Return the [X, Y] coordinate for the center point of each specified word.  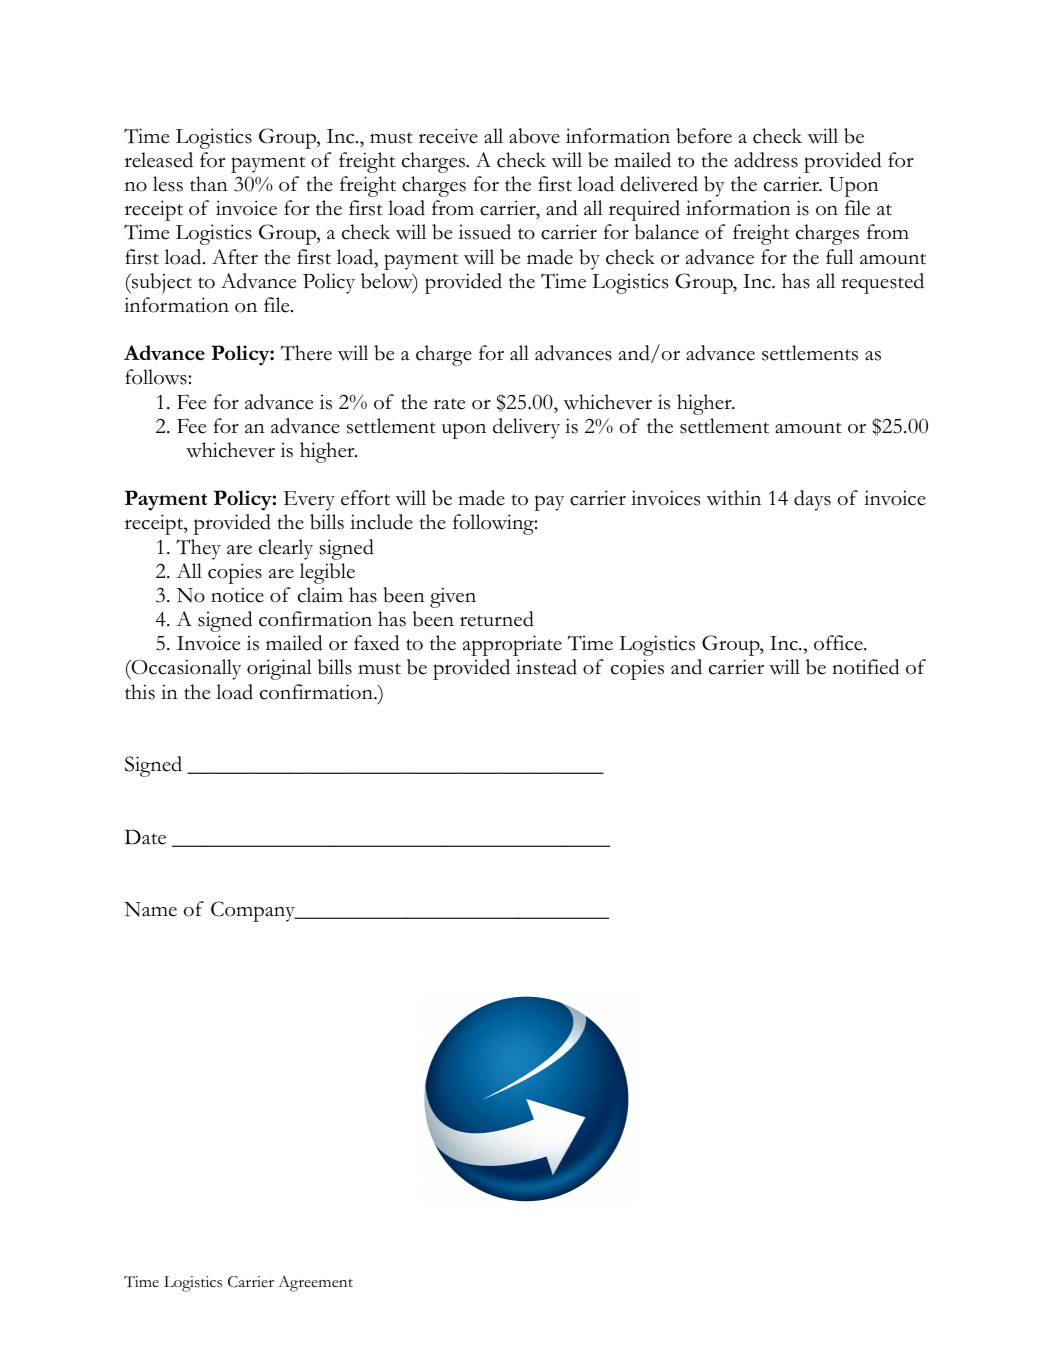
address [766, 160]
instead [546, 667]
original [279, 669]
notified [866, 667]
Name [150, 909]
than [209, 184]
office [839, 643]
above [534, 136]
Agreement [315, 1284]
